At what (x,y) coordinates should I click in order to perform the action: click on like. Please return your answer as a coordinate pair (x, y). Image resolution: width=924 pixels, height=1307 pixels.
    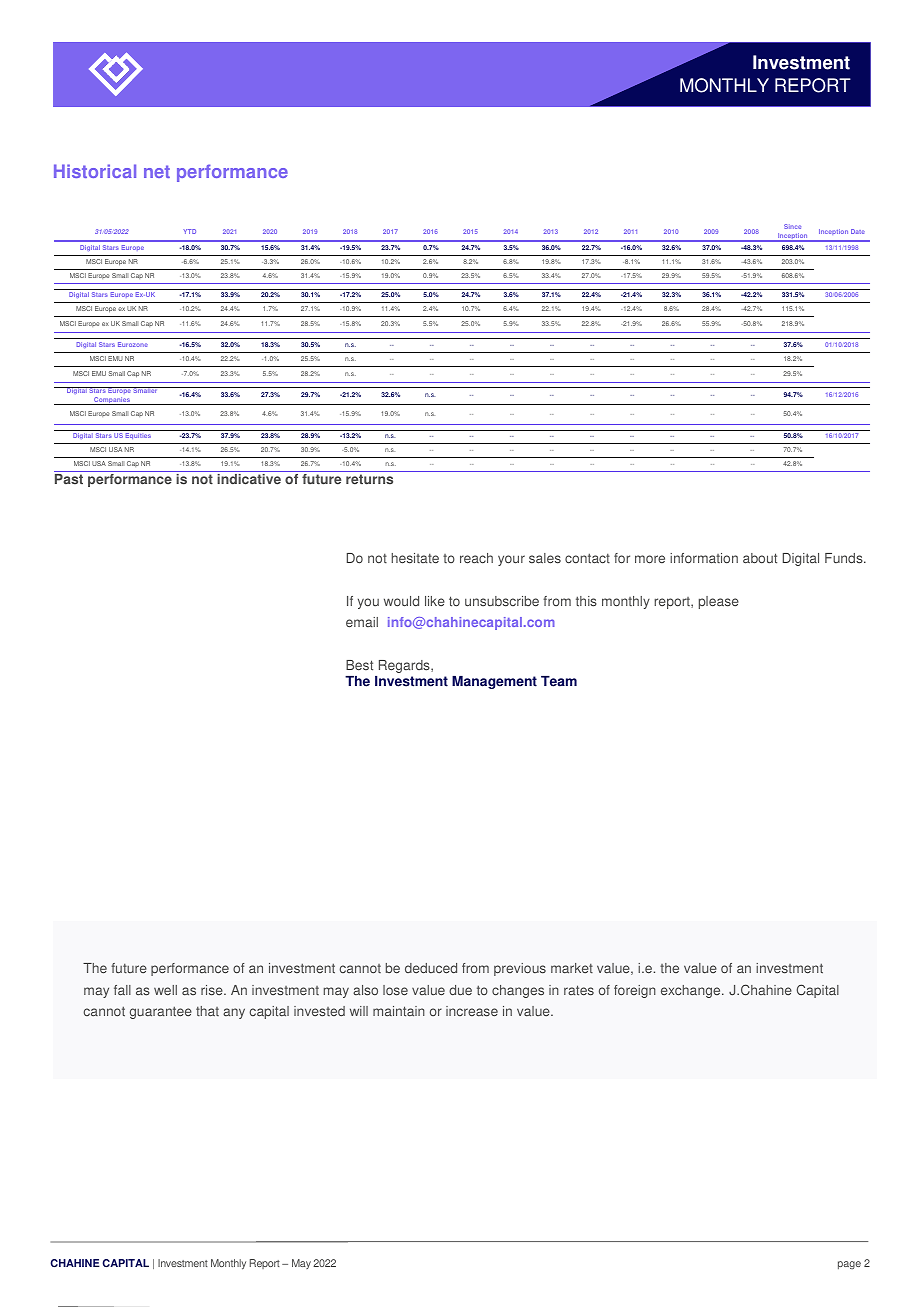
    Looking at the image, I should click on (435, 601).
